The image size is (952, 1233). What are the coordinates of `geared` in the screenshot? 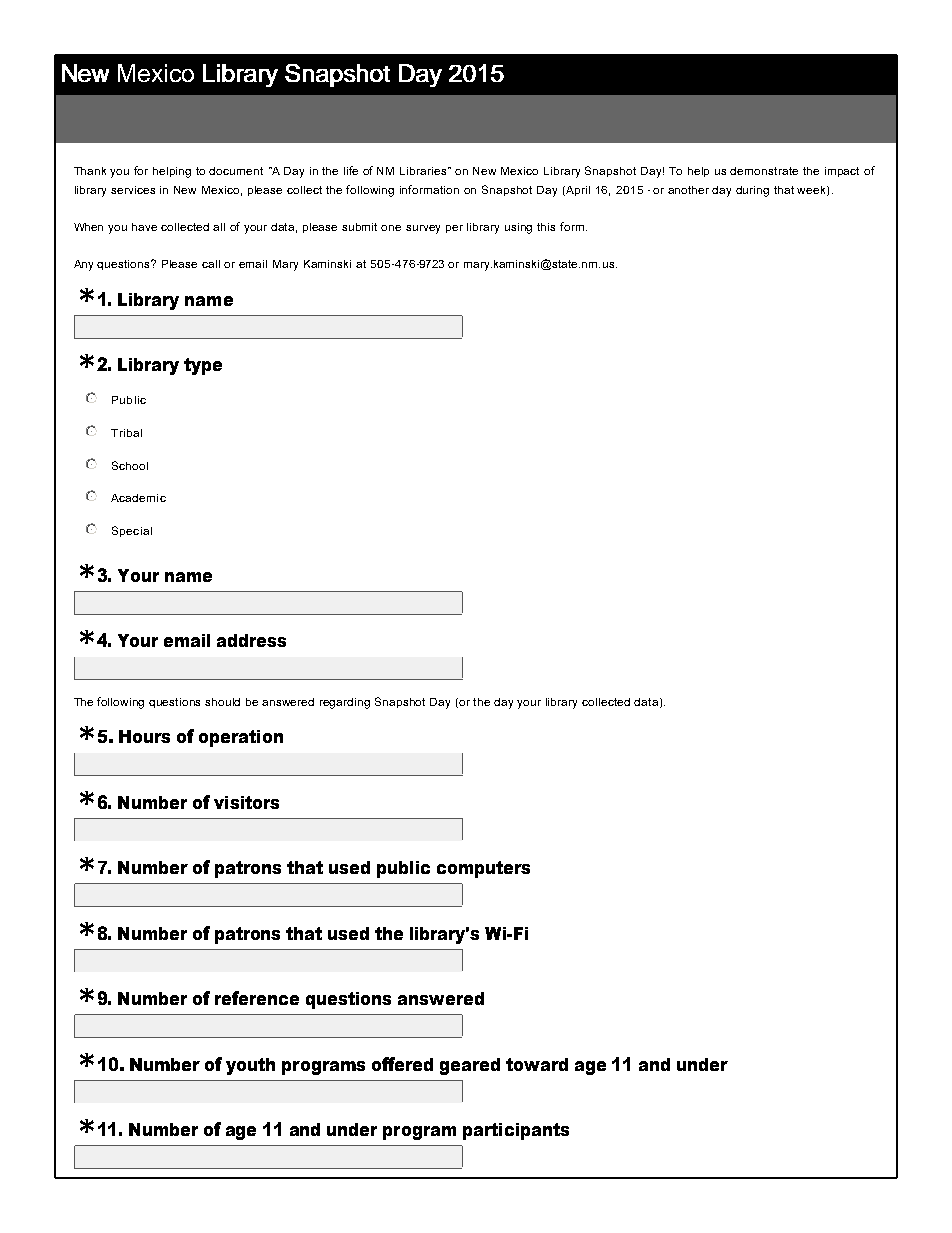 It's located at (470, 1066).
